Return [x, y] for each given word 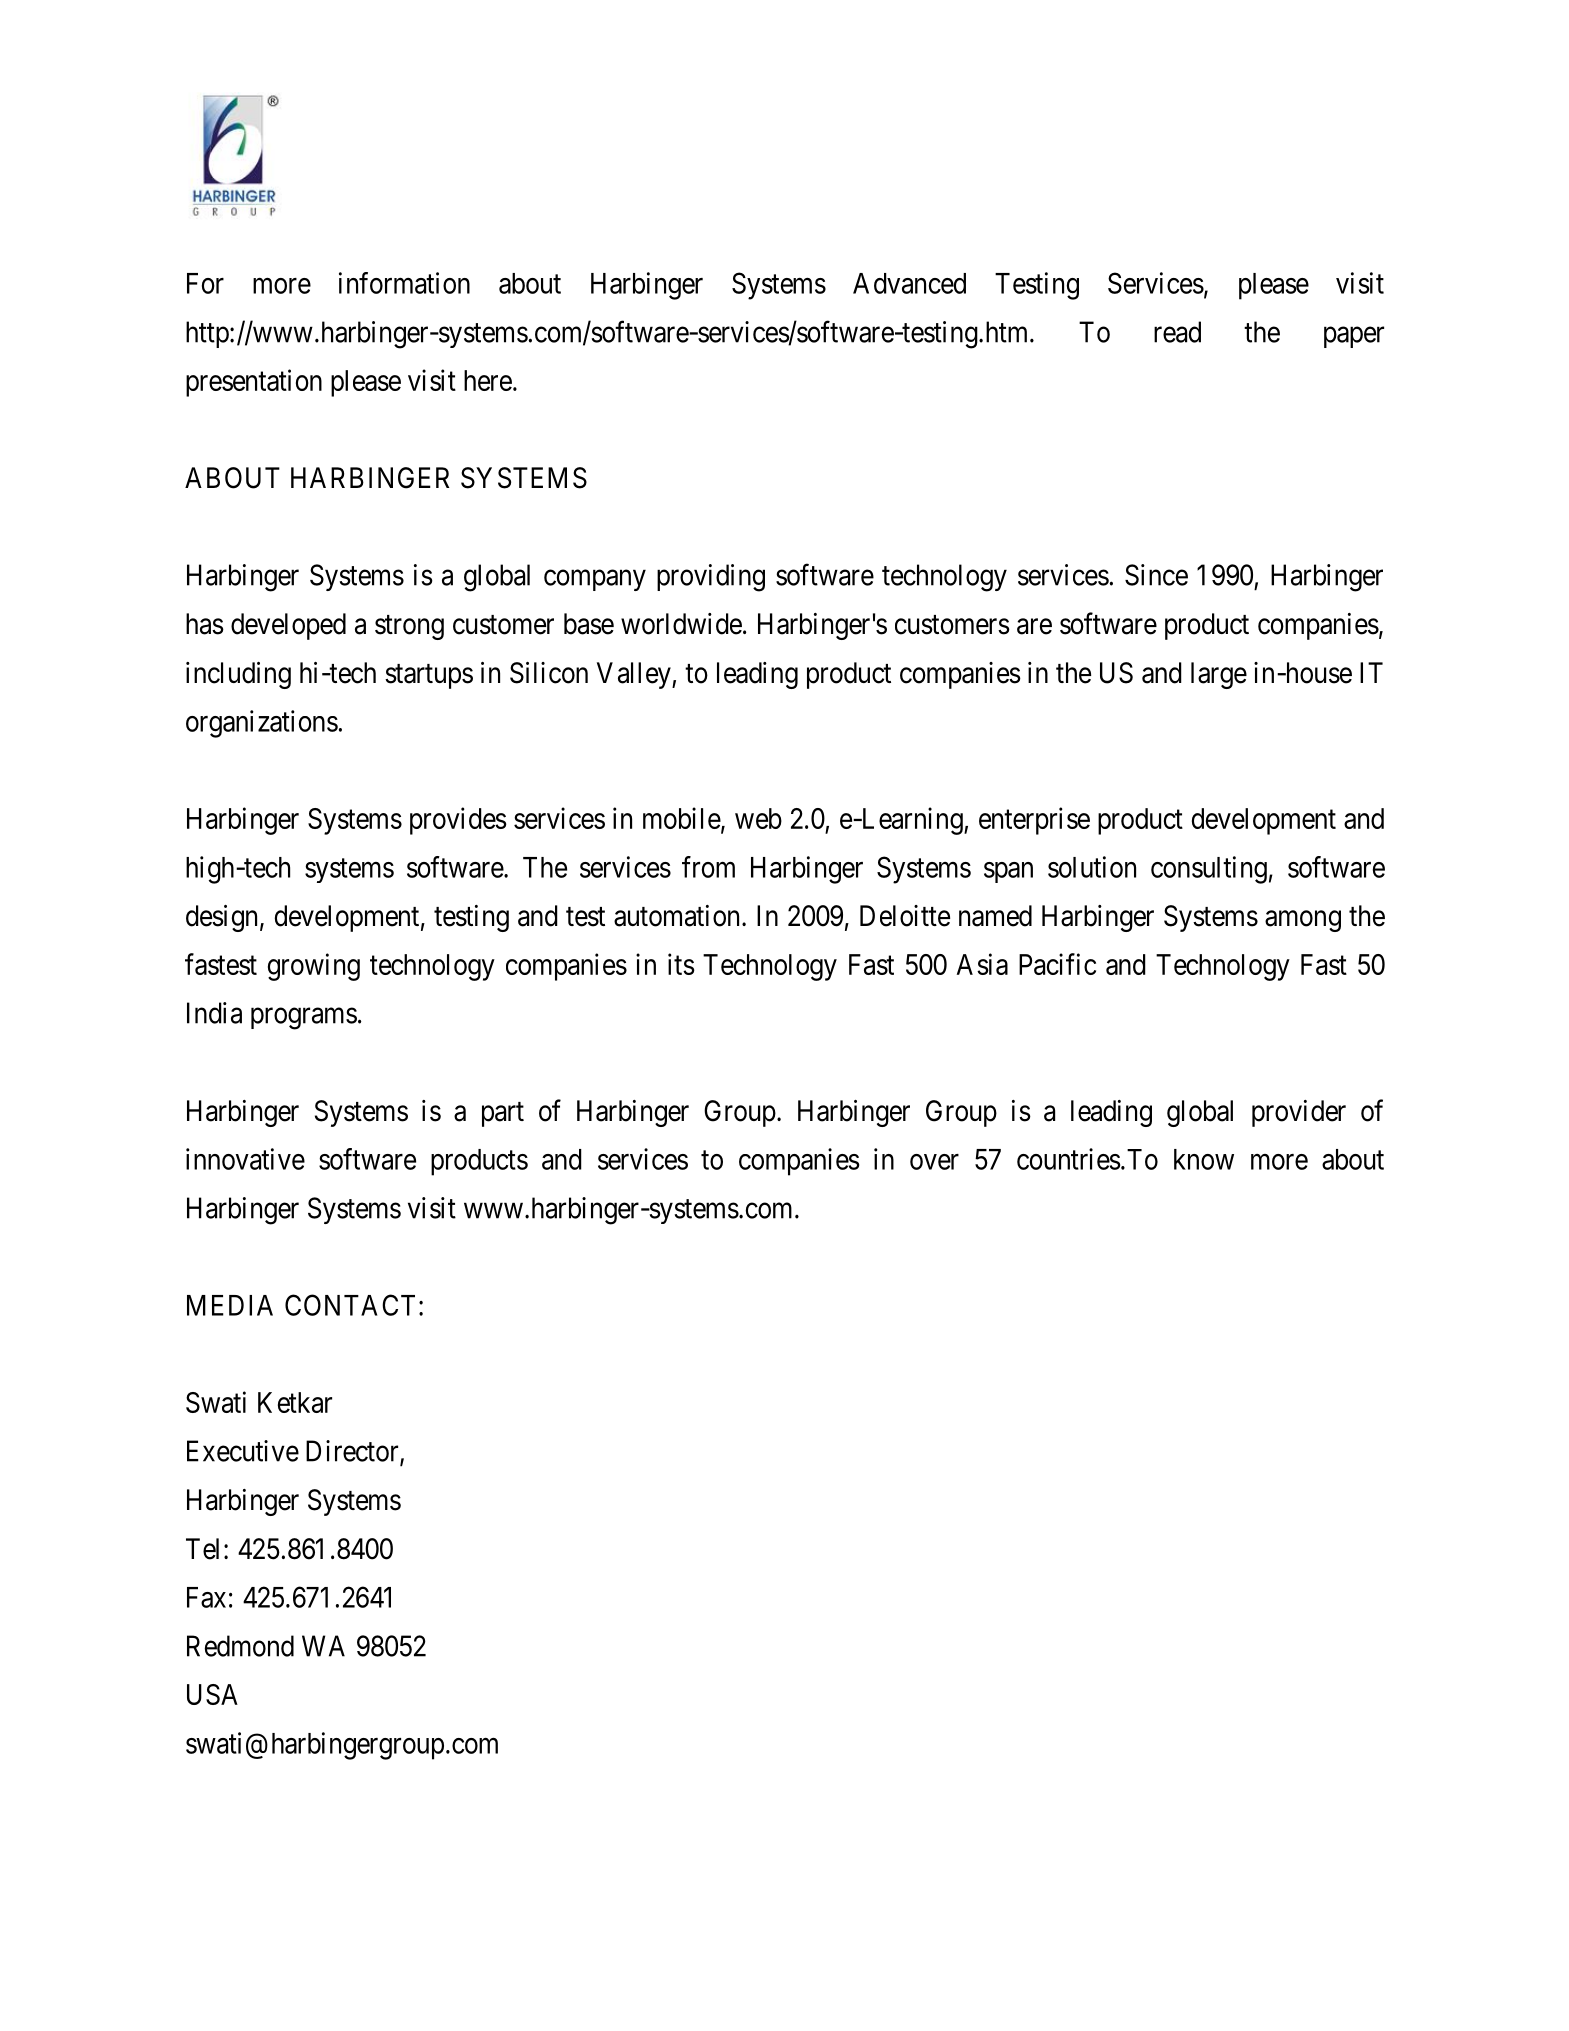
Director [353, 1452]
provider [1299, 1113]
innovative [245, 1159]
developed [288, 626]
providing [711, 578]
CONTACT [350, 1305]
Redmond [240, 1646]
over [934, 1162]
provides [458, 821]
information [404, 283]
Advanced [909, 283]
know [1204, 1159]
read [1177, 332]
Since [1156, 575]
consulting [1209, 870]
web [758, 818]
